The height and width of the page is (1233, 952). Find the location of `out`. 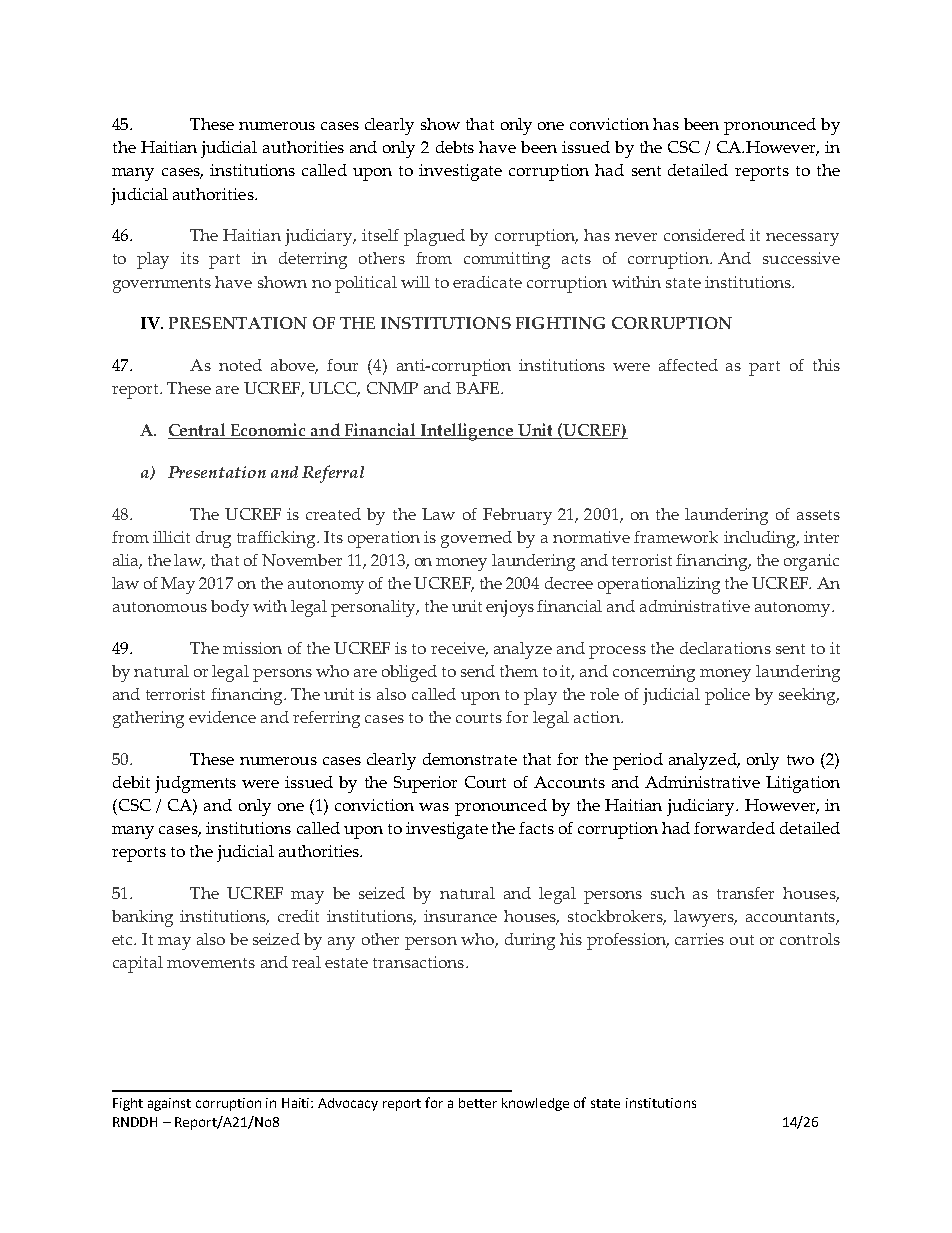

out is located at coordinates (742, 940).
